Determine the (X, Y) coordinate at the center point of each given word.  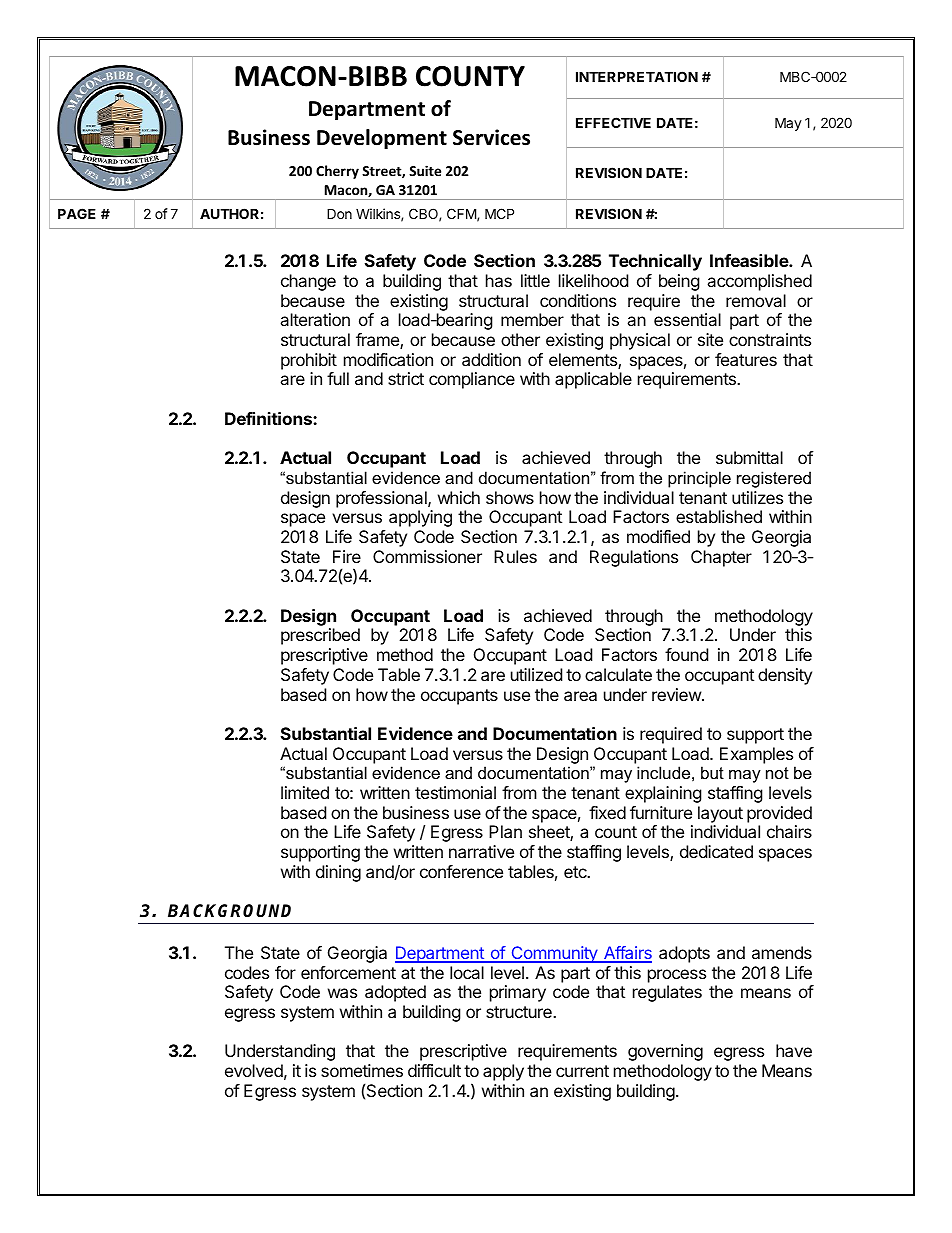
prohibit (309, 361)
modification (388, 359)
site (710, 339)
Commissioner (427, 556)
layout (720, 814)
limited (305, 792)
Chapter (721, 558)
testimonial (455, 792)
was (342, 993)
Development (382, 139)
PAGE (77, 213)
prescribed (320, 636)
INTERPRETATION (637, 76)
